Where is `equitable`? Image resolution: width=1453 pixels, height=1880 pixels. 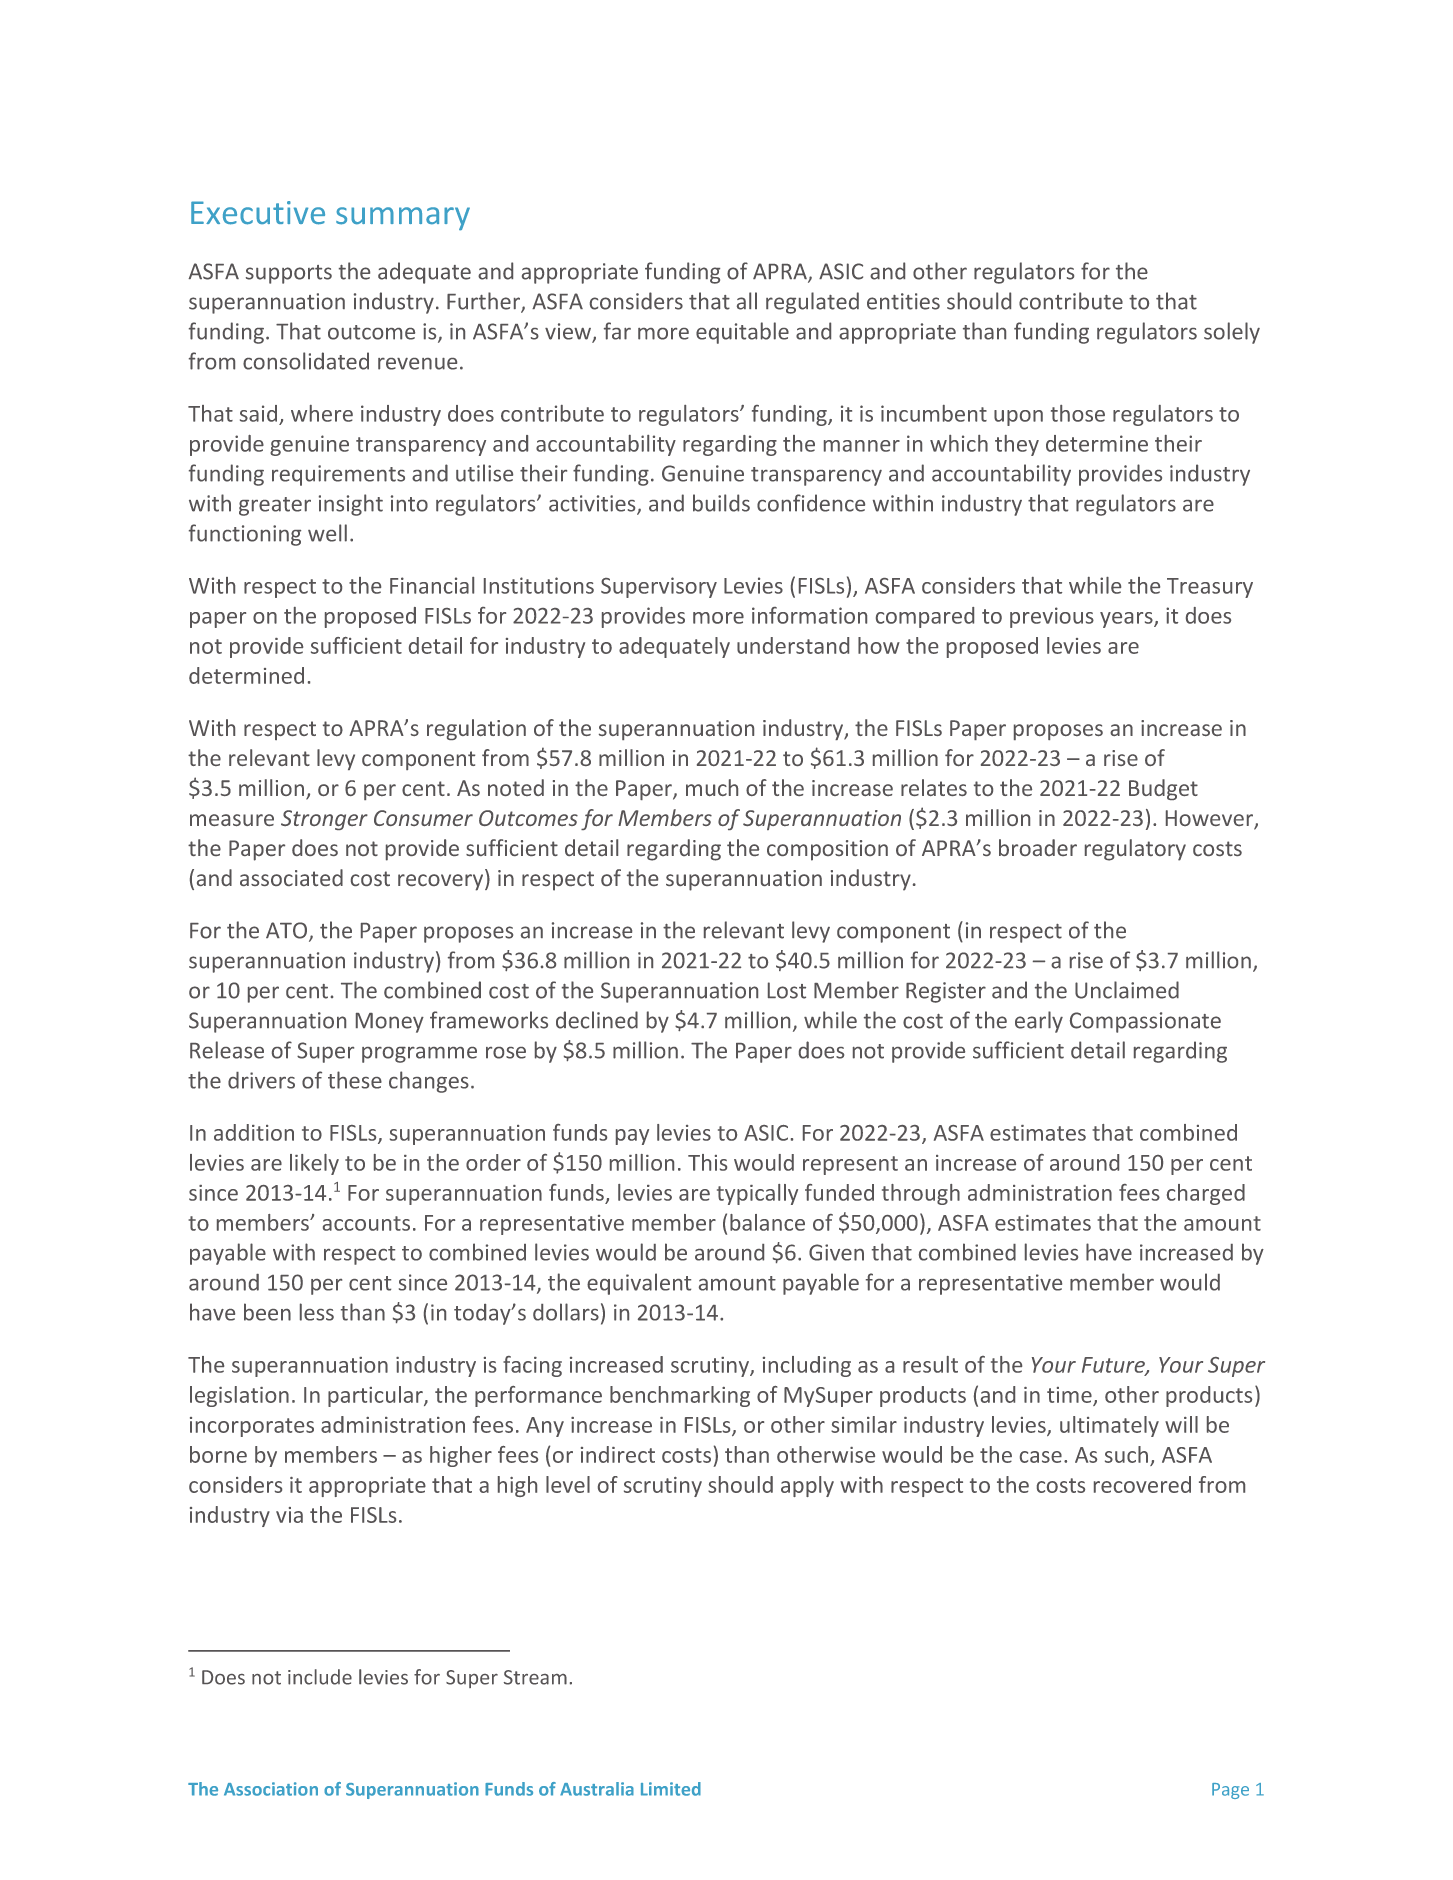 equitable is located at coordinates (742, 333).
